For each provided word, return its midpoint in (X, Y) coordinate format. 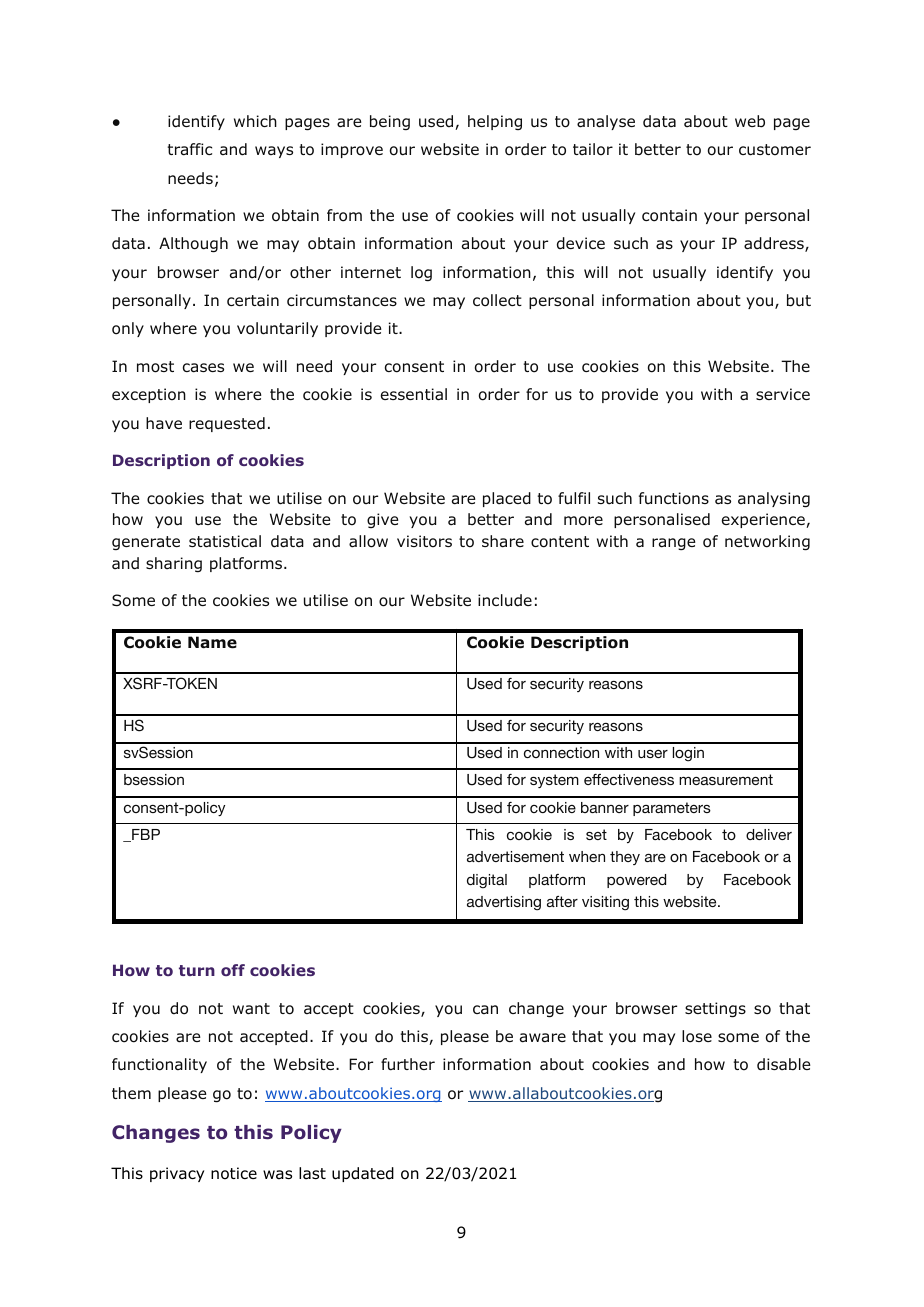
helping (495, 122)
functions (674, 498)
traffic (189, 149)
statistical (225, 541)
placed (507, 499)
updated (363, 1174)
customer (775, 150)
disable (784, 1064)
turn (197, 970)
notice (234, 1173)
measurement (726, 779)
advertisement (515, 856)
